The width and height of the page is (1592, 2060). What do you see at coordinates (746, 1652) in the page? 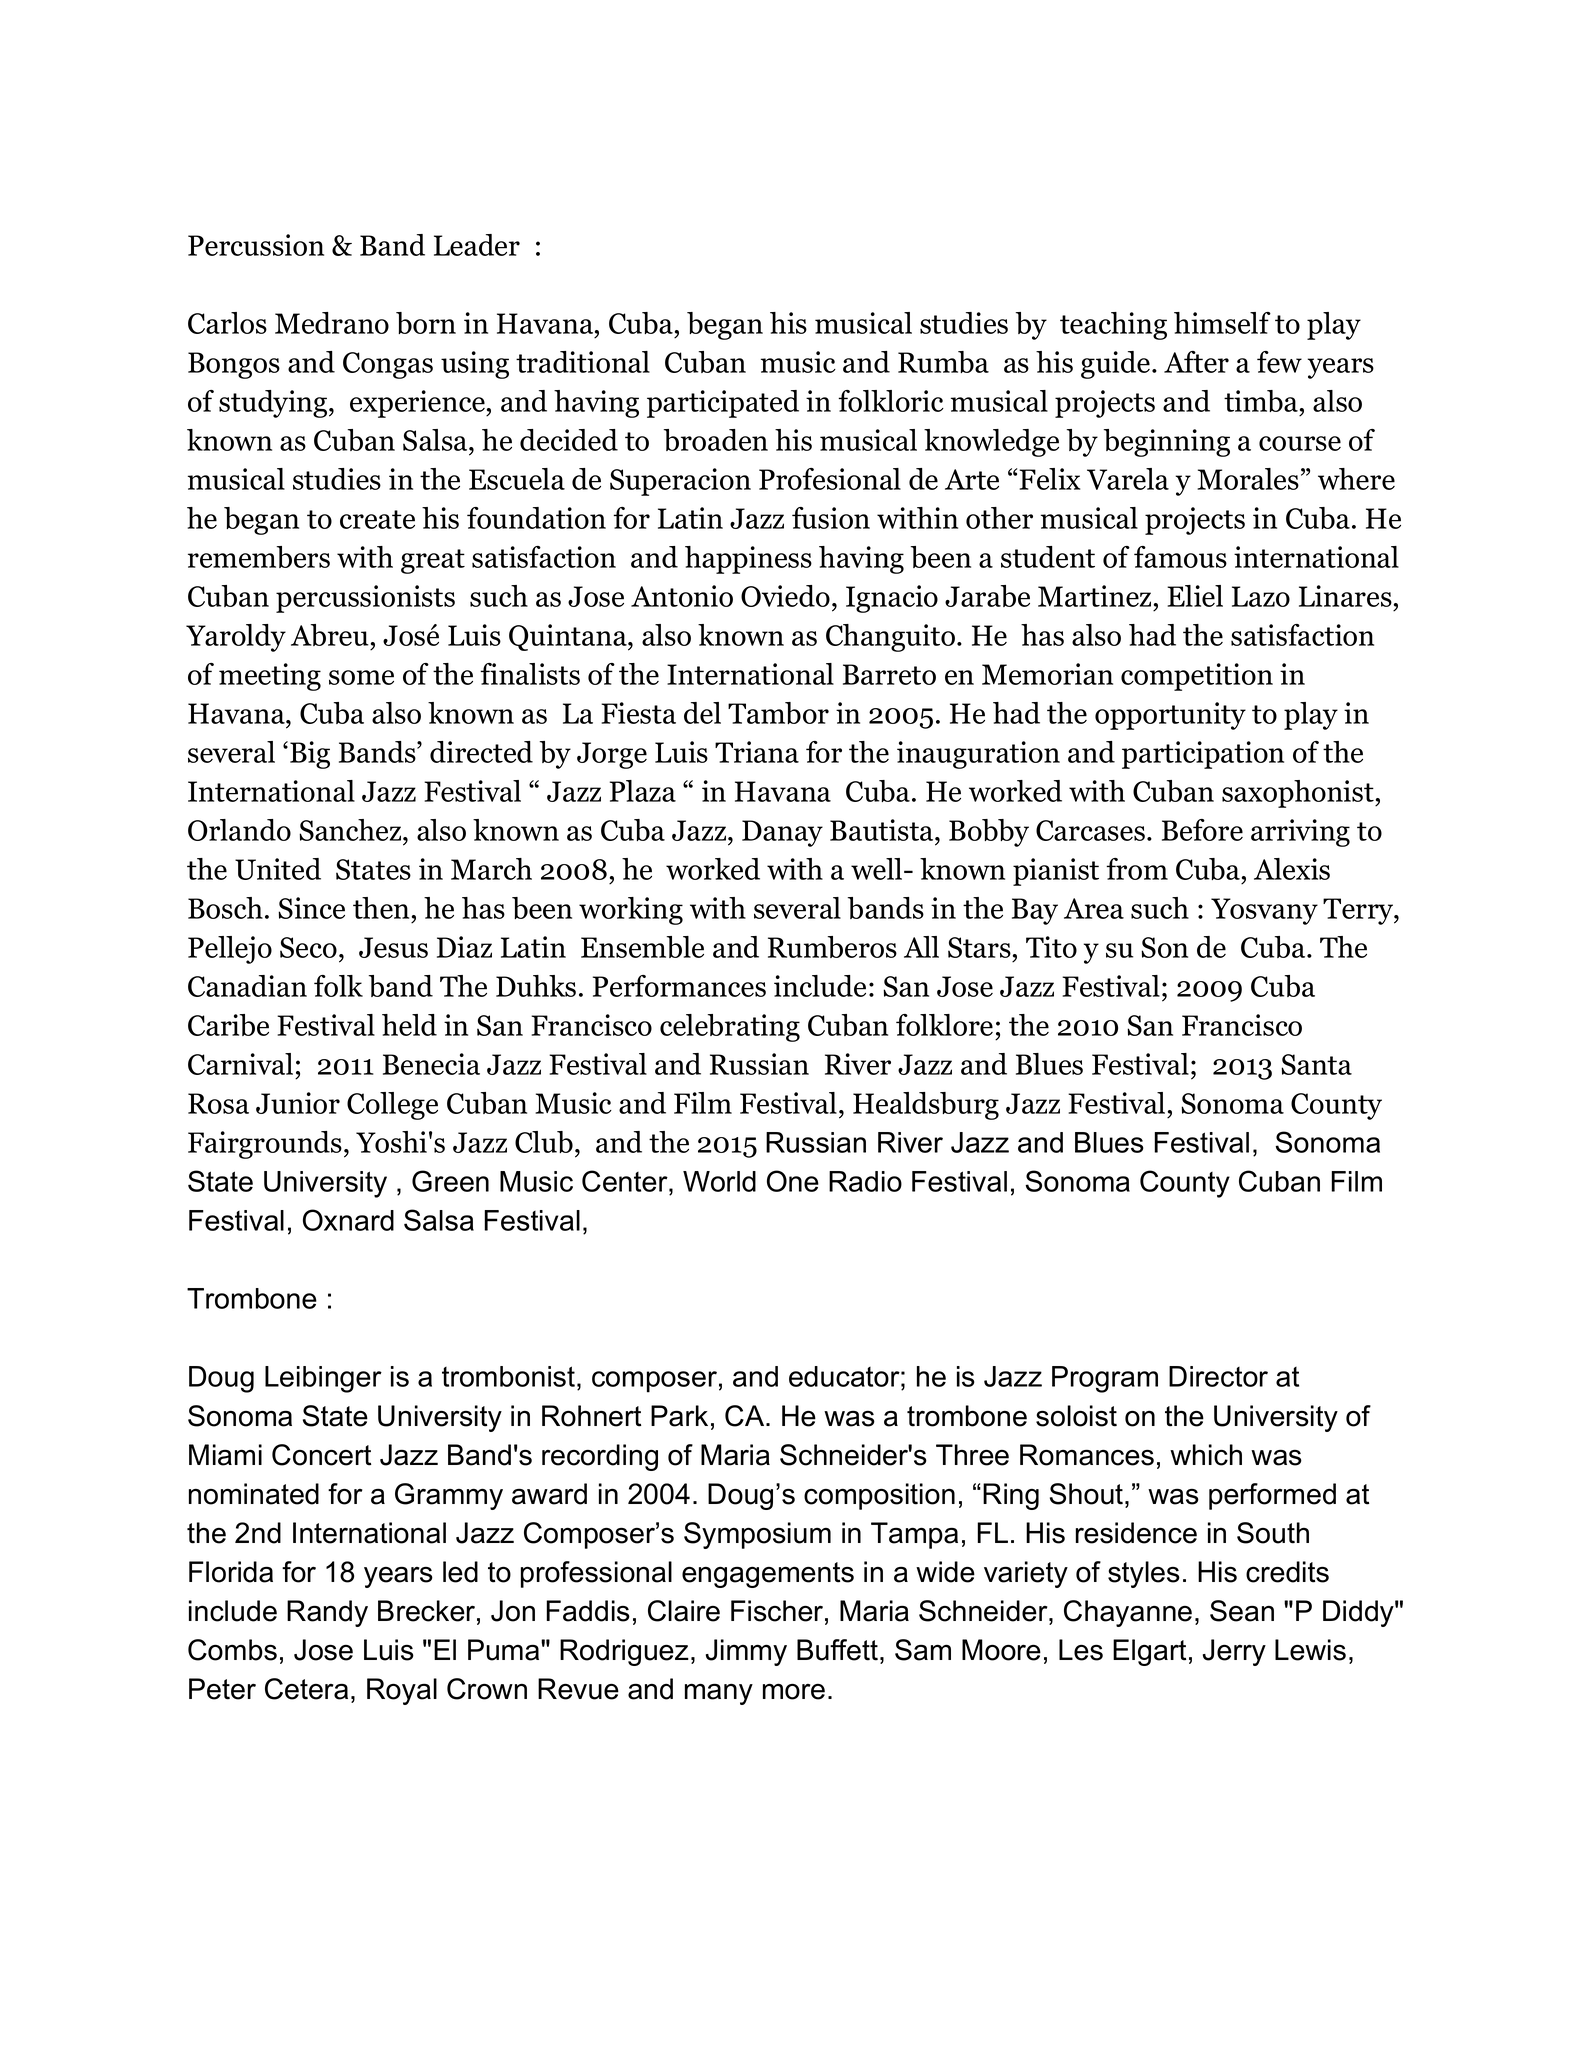
I see `Jimmy` at bounding box center [746, 1652].
